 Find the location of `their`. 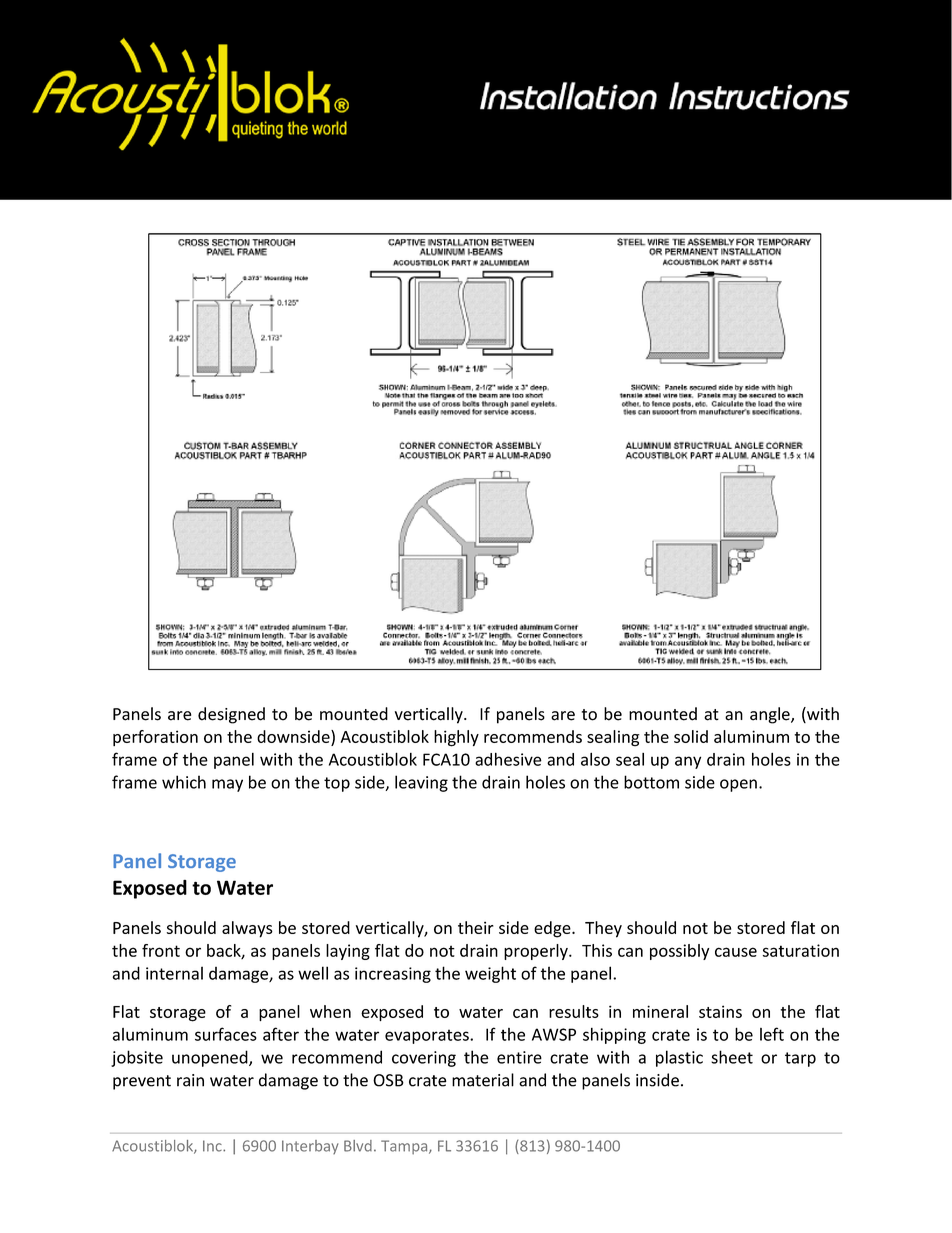

their is located at coordinates (476, 927).
